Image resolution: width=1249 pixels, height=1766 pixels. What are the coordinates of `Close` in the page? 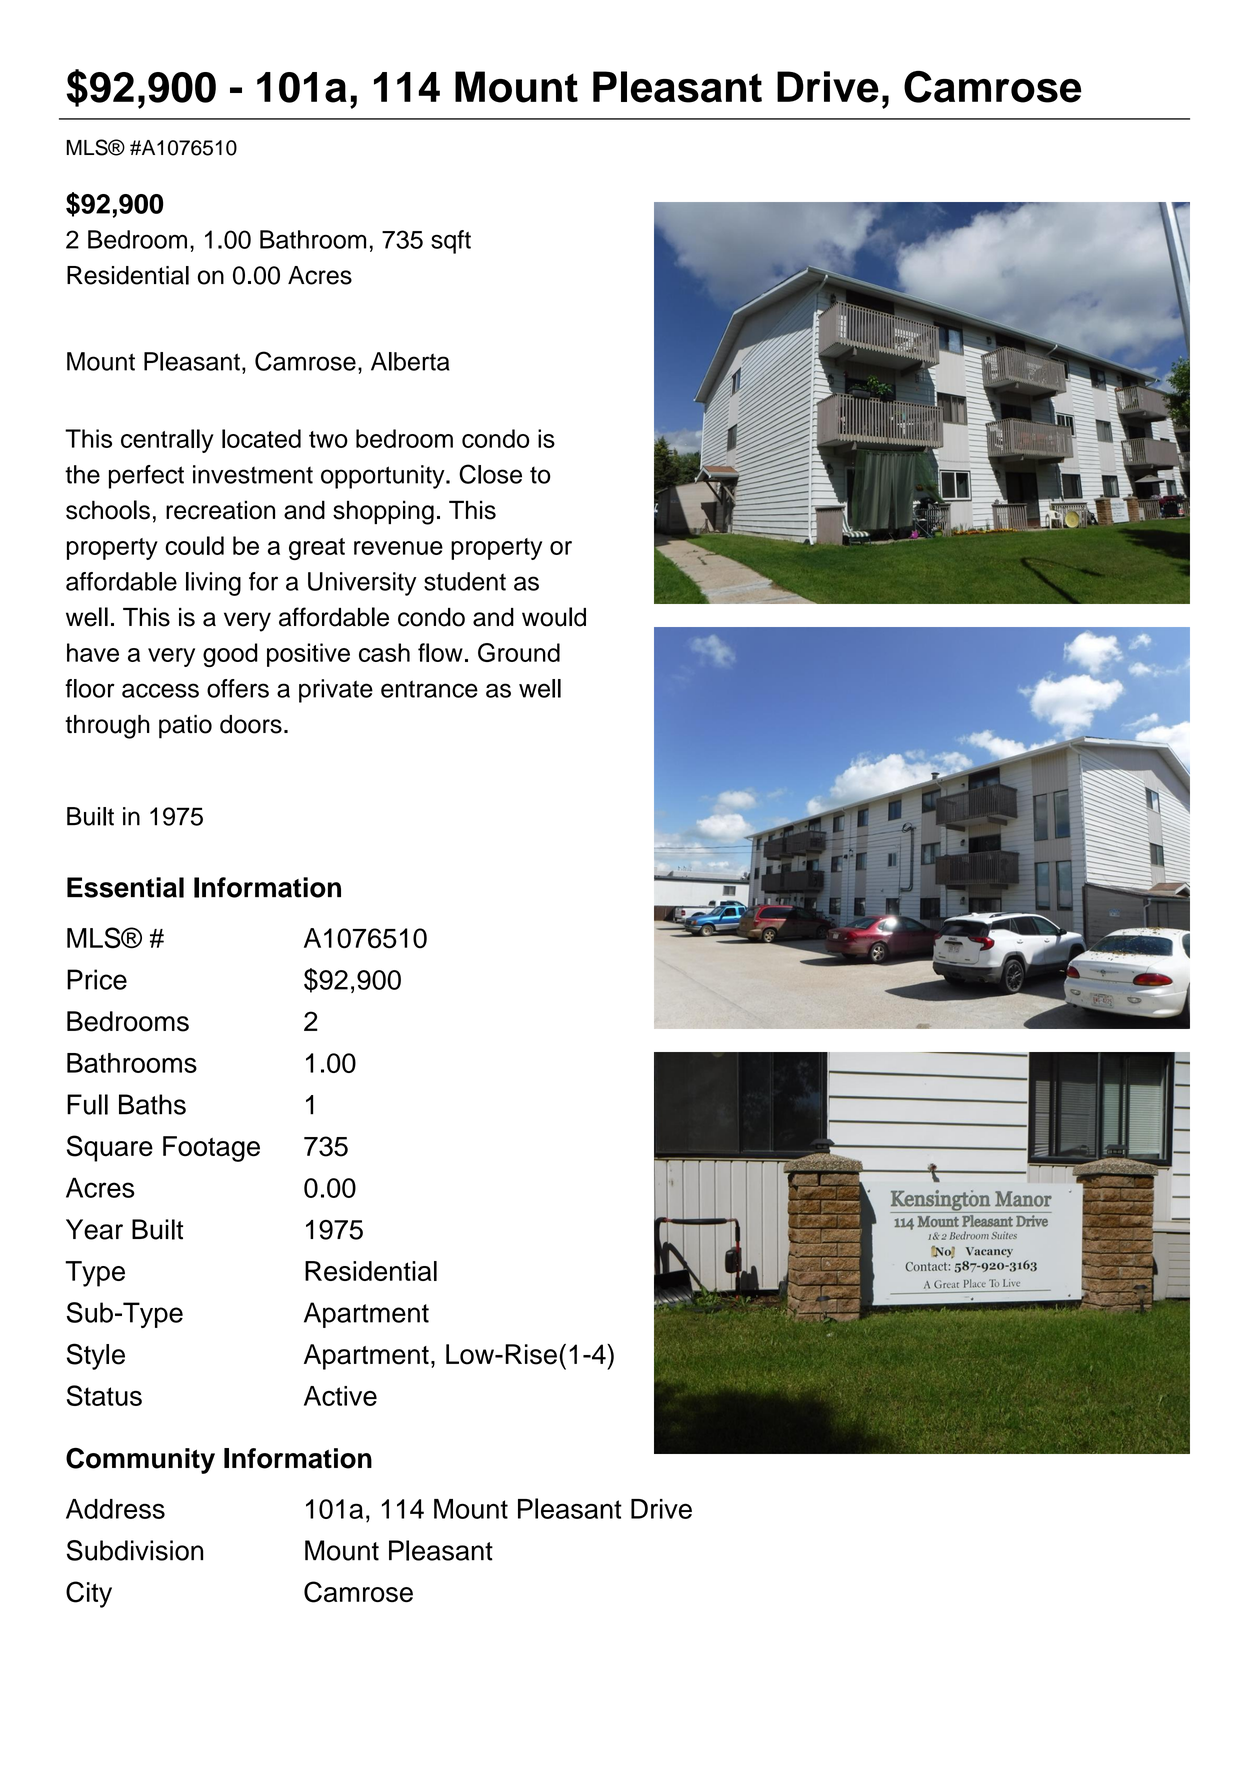 It's located at (490, 474).
